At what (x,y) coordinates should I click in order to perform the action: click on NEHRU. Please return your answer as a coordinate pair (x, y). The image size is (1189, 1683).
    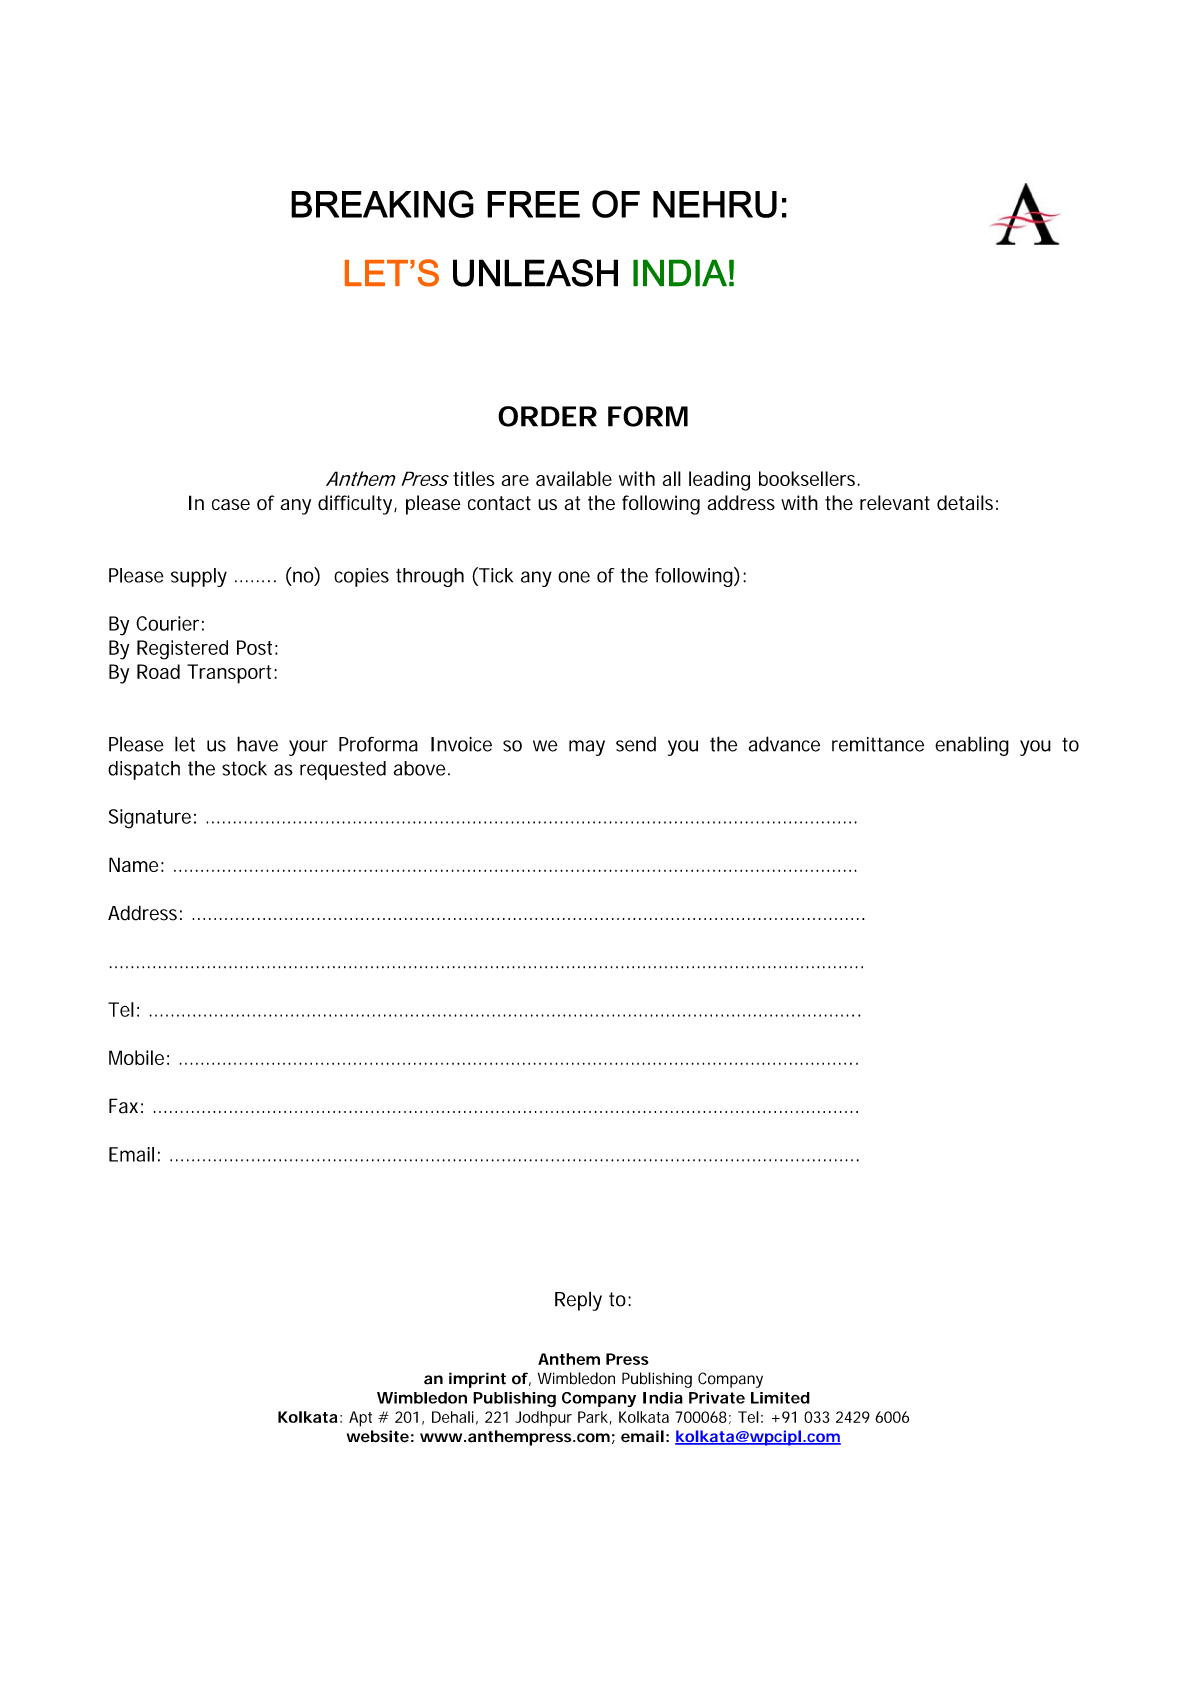
    Looking at the image, I should click on (715, 204).
